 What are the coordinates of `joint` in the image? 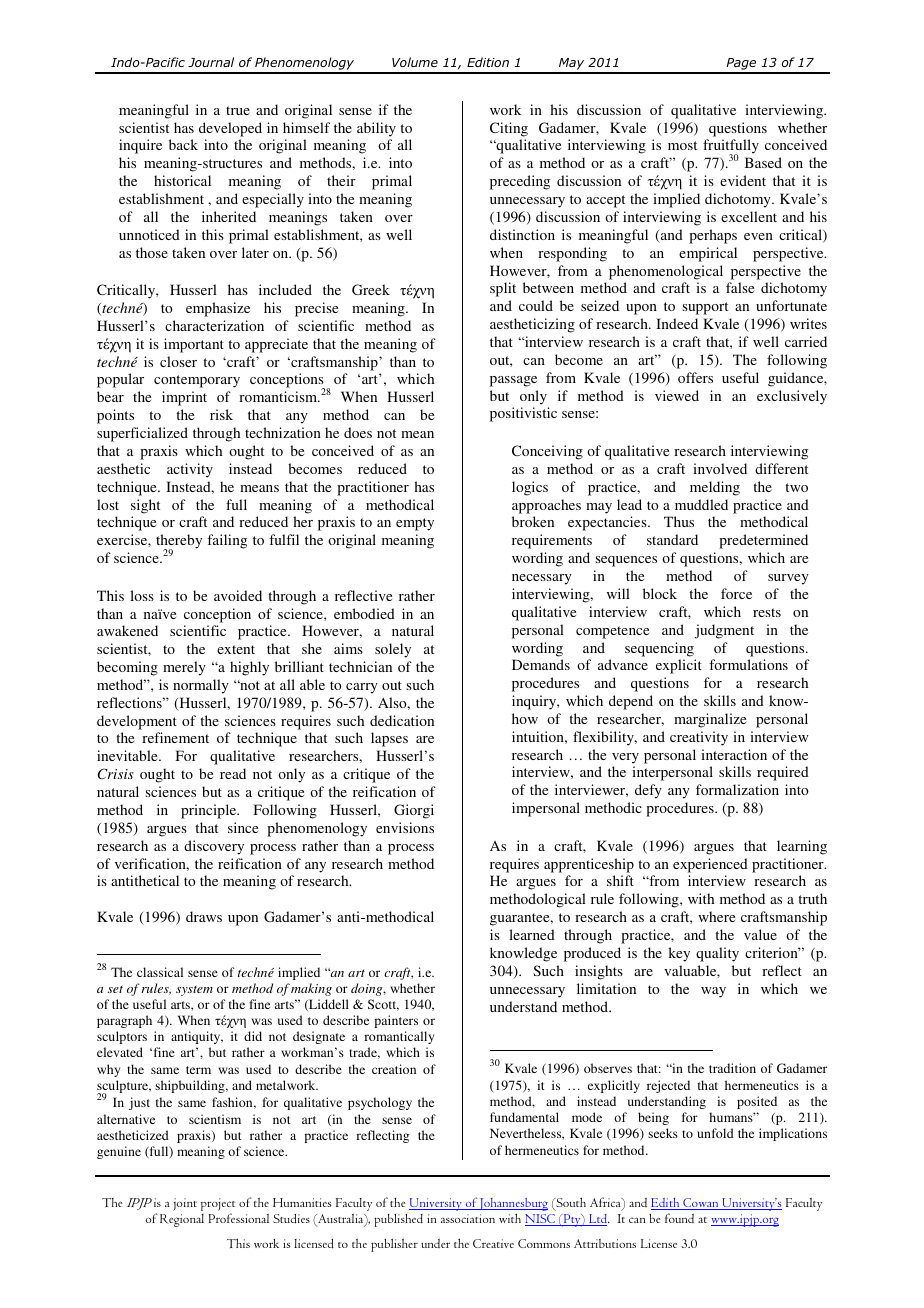 It's located at (185, 1204).
